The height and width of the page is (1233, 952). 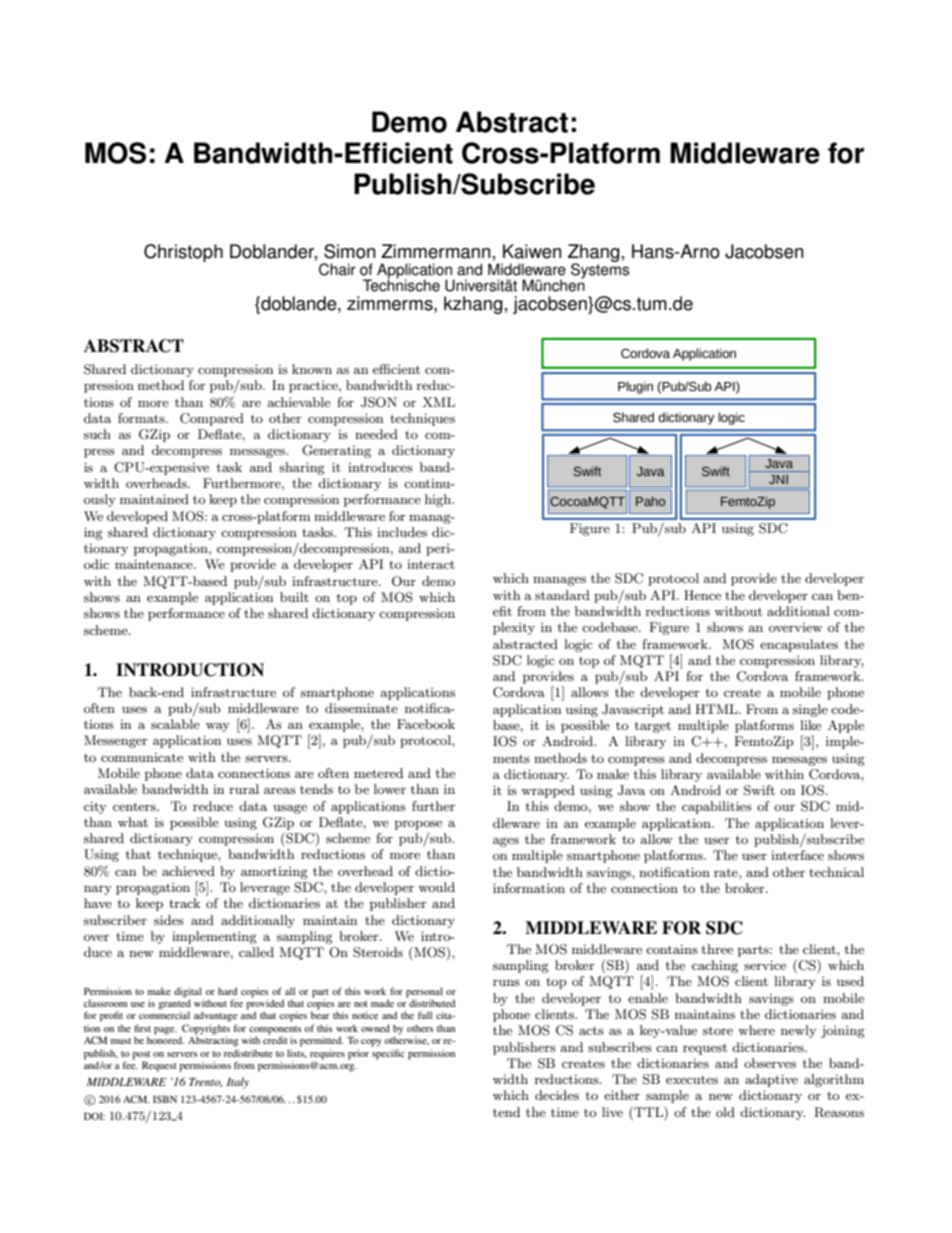 I want to click on Zimmermann, so click(x=435, y=251).
